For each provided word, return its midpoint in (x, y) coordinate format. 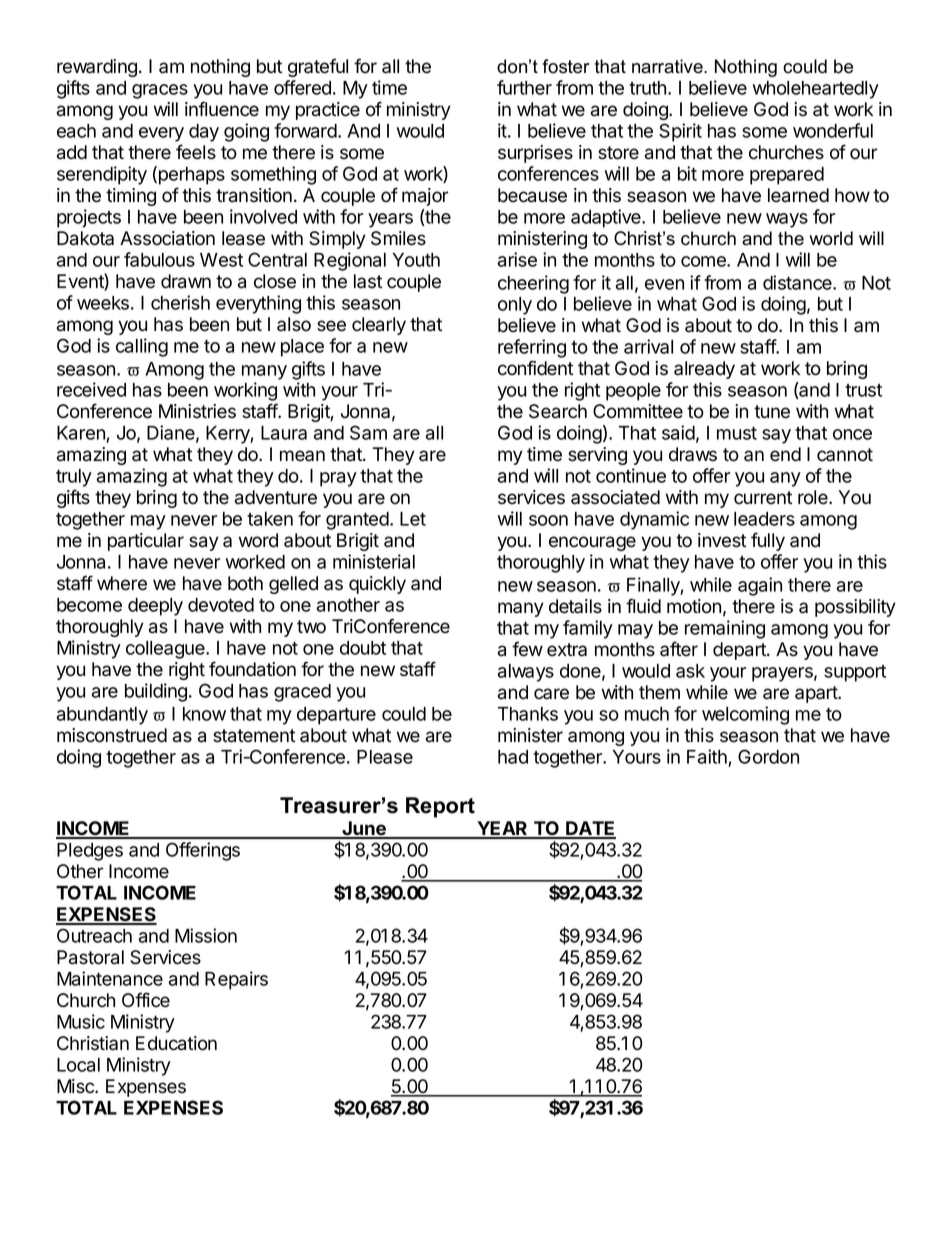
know (204, 714)
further (524, 87)
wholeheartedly (816, 90)
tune (772, 412)
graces (160, 91)
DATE (590, 829)
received (91, 389)
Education (176, 1043)
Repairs (236, 980)
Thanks (528, 714)
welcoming (745, 715)
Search (558, 411)
